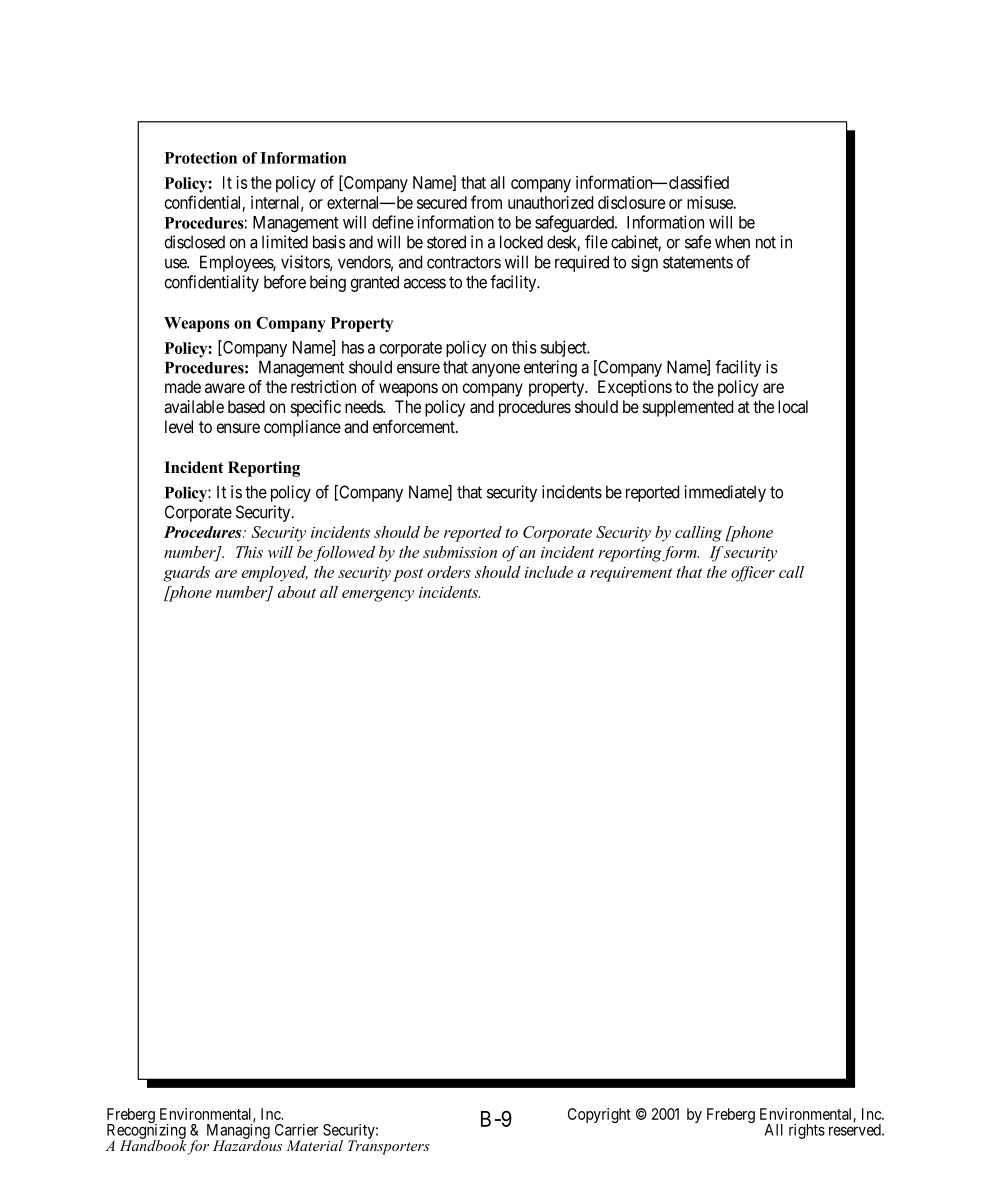  I want to click on rights, so click(807, 1131).
